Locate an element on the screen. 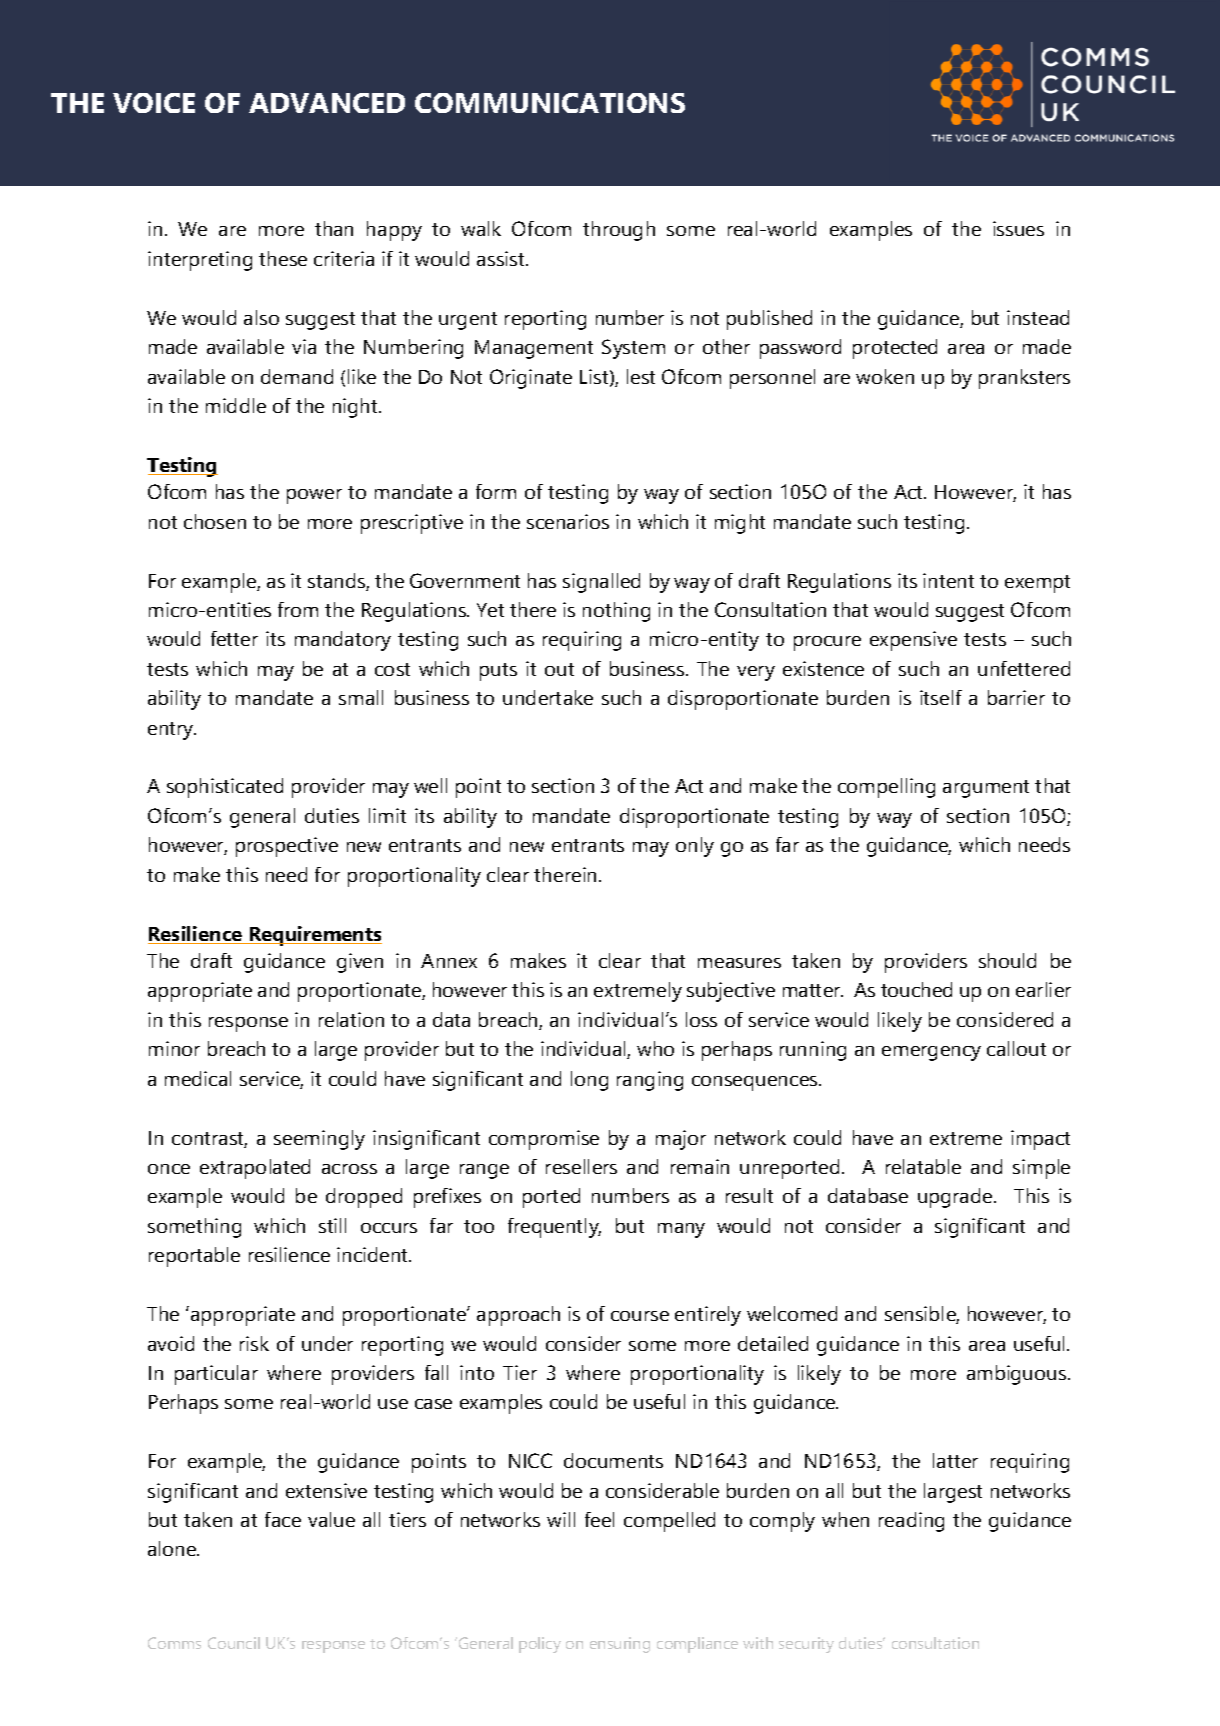 The width and height of the screenshot is (1220, 1726). ADVANCED is located at coordinates (327, 103).
